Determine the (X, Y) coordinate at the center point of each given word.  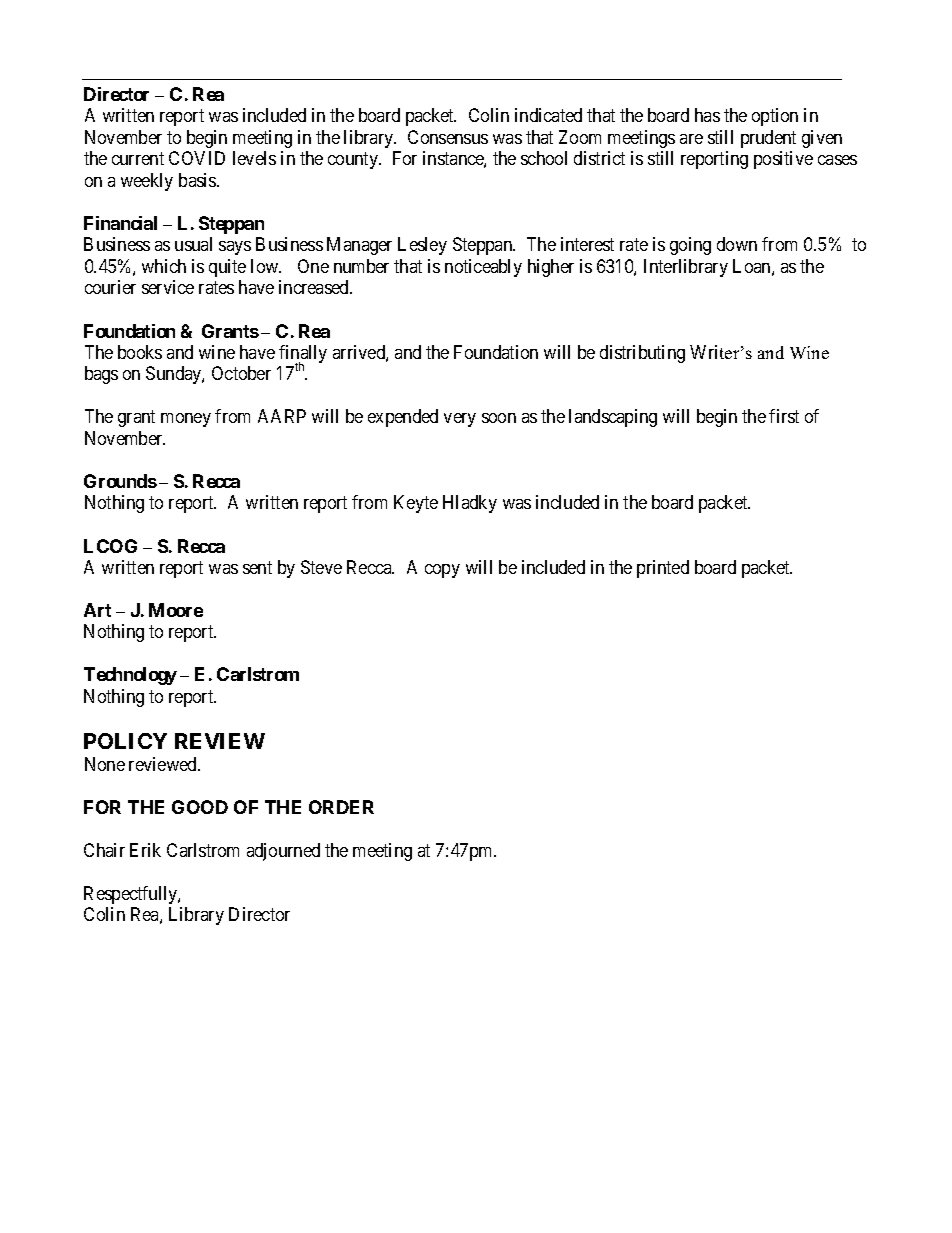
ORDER (341, 807)
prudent (768, 139)
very (460, 420)
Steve (321, 567)
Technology (130, 676)
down (737, 244)
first (784, 416)
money (186, 420)
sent (257, 567)
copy (442, 571)
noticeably (483, 268)
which (164, 266)
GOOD (200, 807)
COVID (197, 158)
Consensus (448, 137)
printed (663, 569)
